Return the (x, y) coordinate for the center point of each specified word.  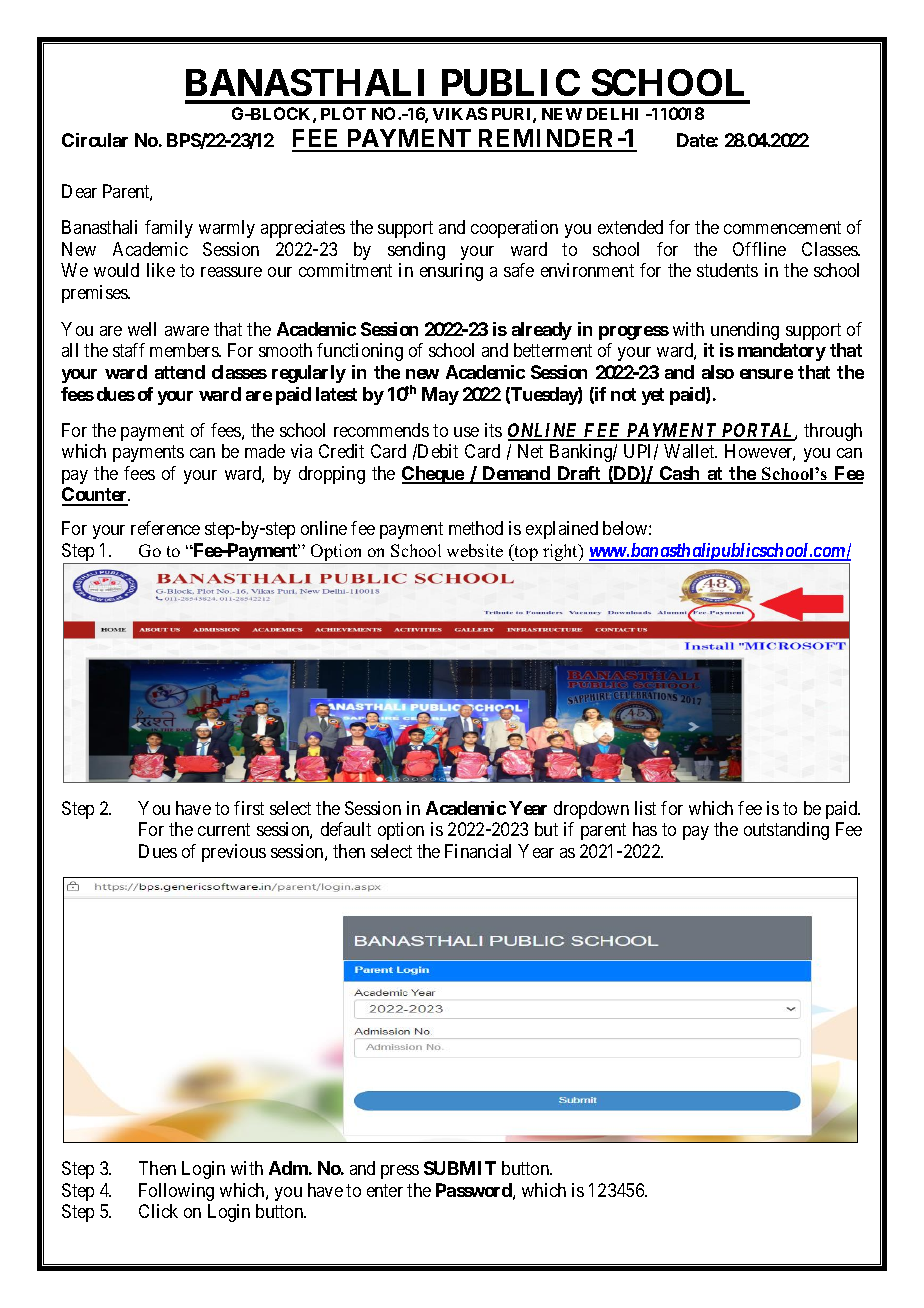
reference (165, 528)
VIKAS (460, 113)
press (400, 1172)
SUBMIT (460, 1168)
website (475, 550)
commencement (782, 227)
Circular (95, 140)
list (645, 808)
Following (176, 1192)
